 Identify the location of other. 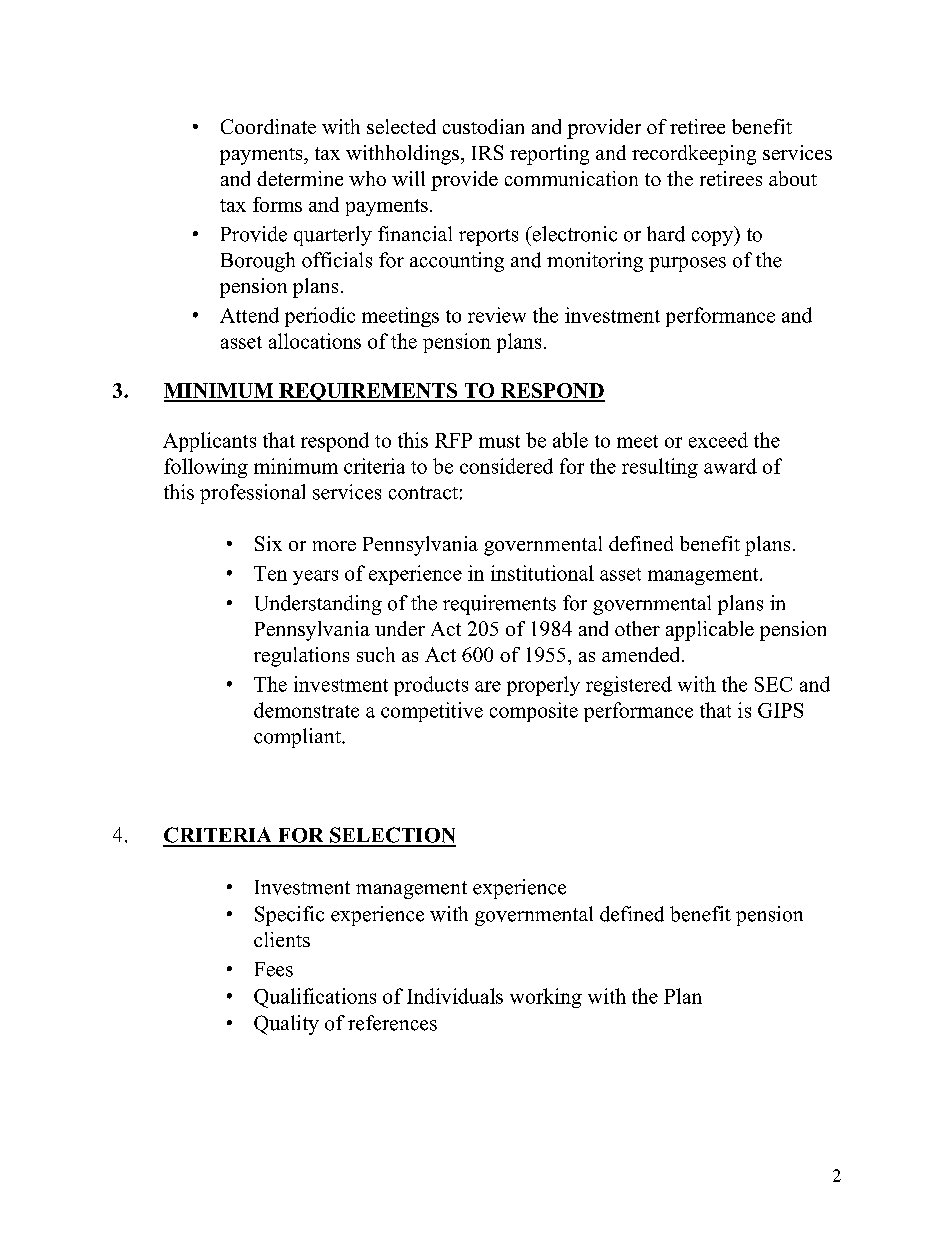
(637, 628).
